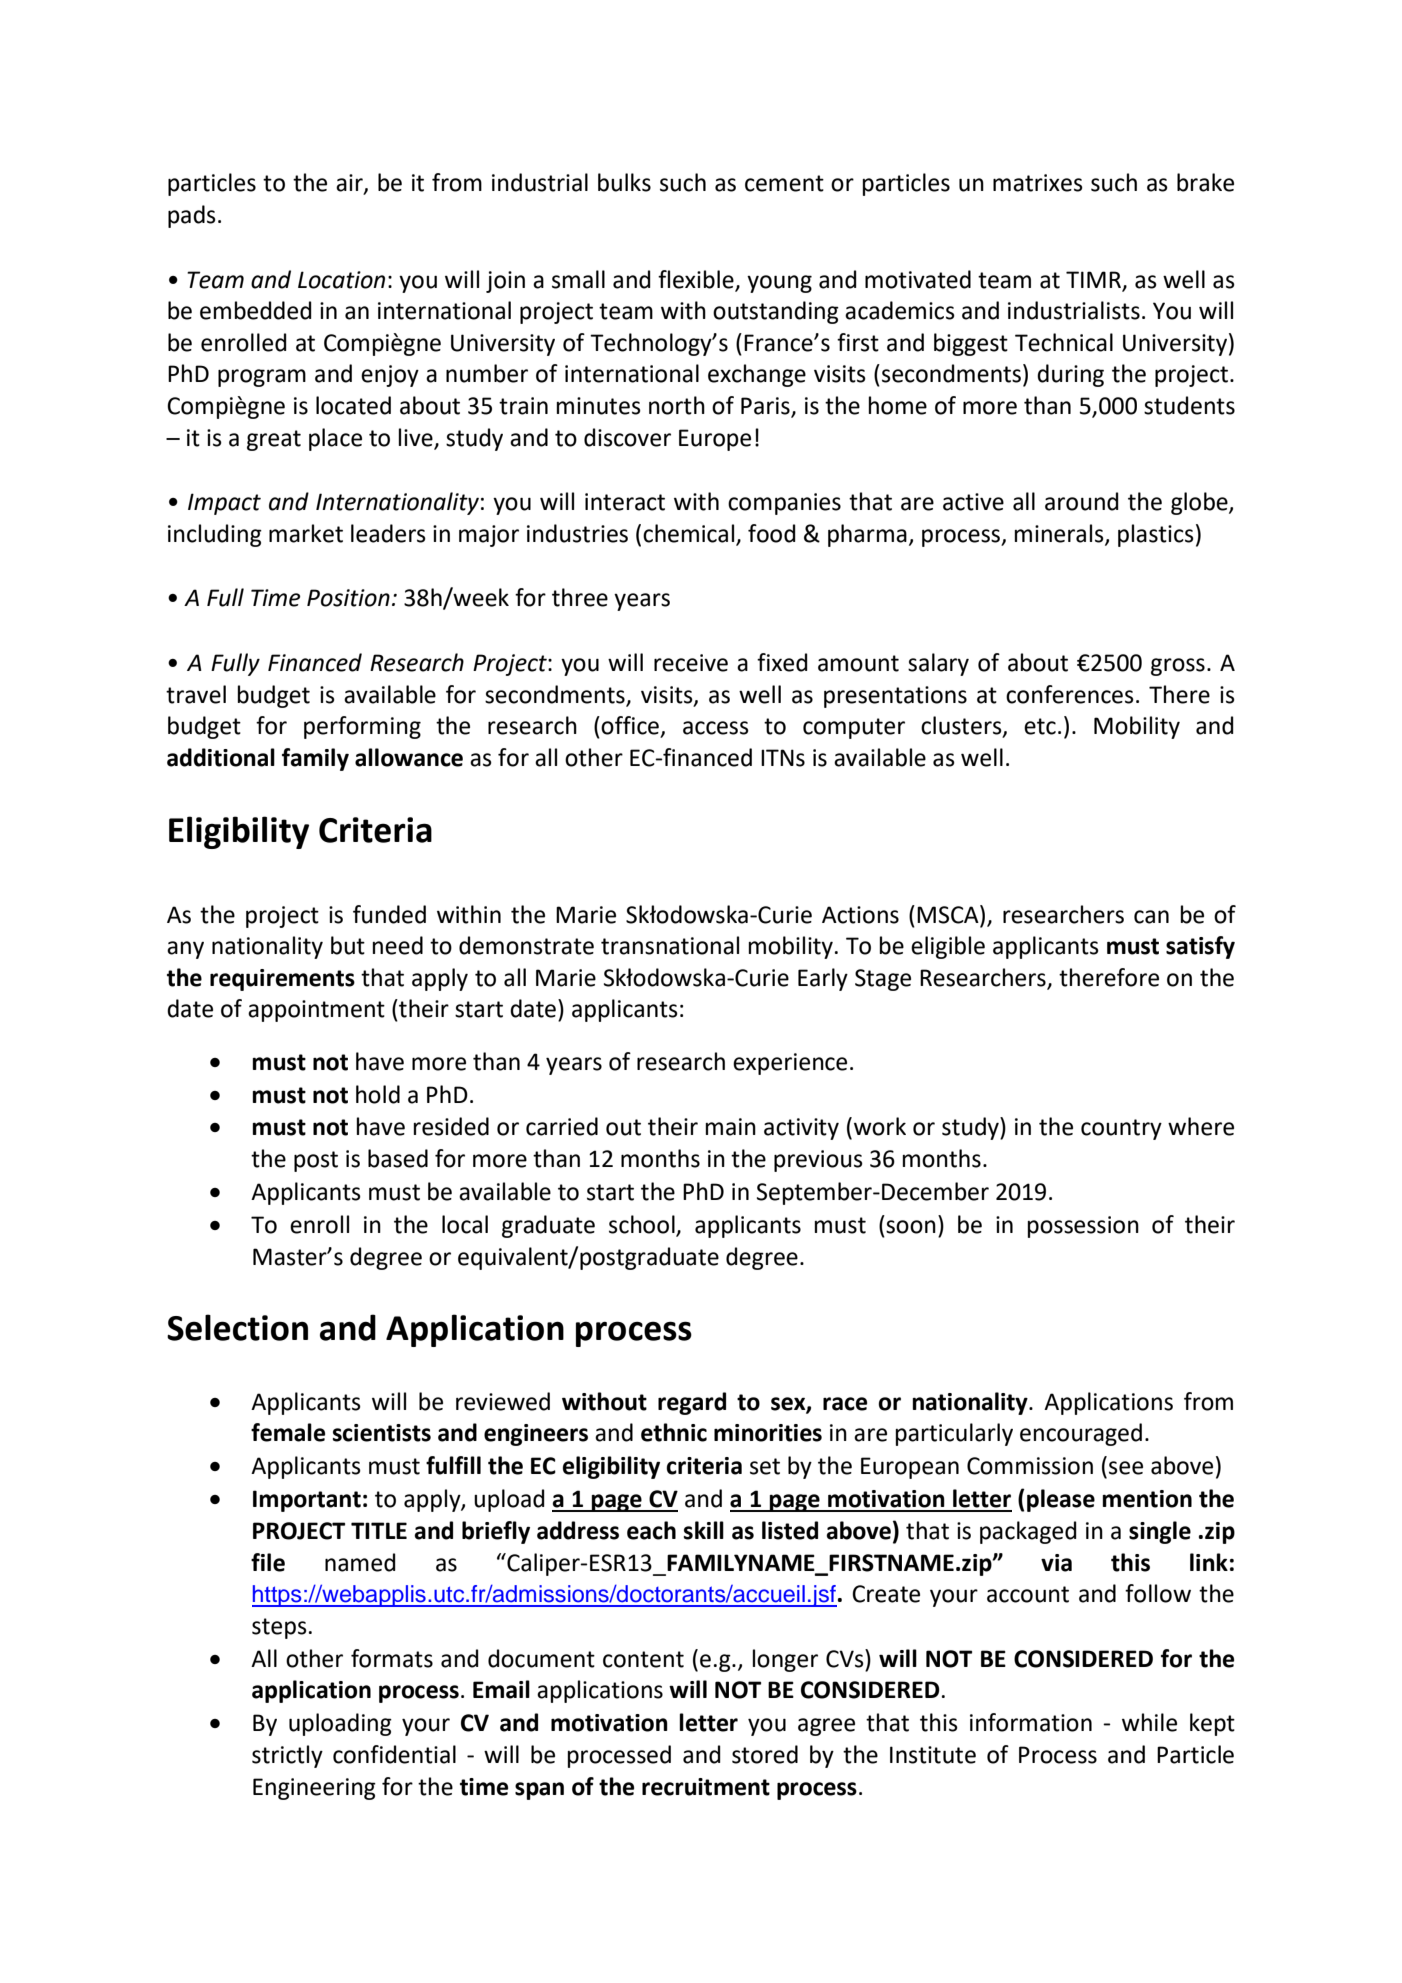 Image resolution: width=1402 pixels, height=1983 pixels. Describe the element at coordinates (287, 1756) in the page. I see `strictly` at that location.
